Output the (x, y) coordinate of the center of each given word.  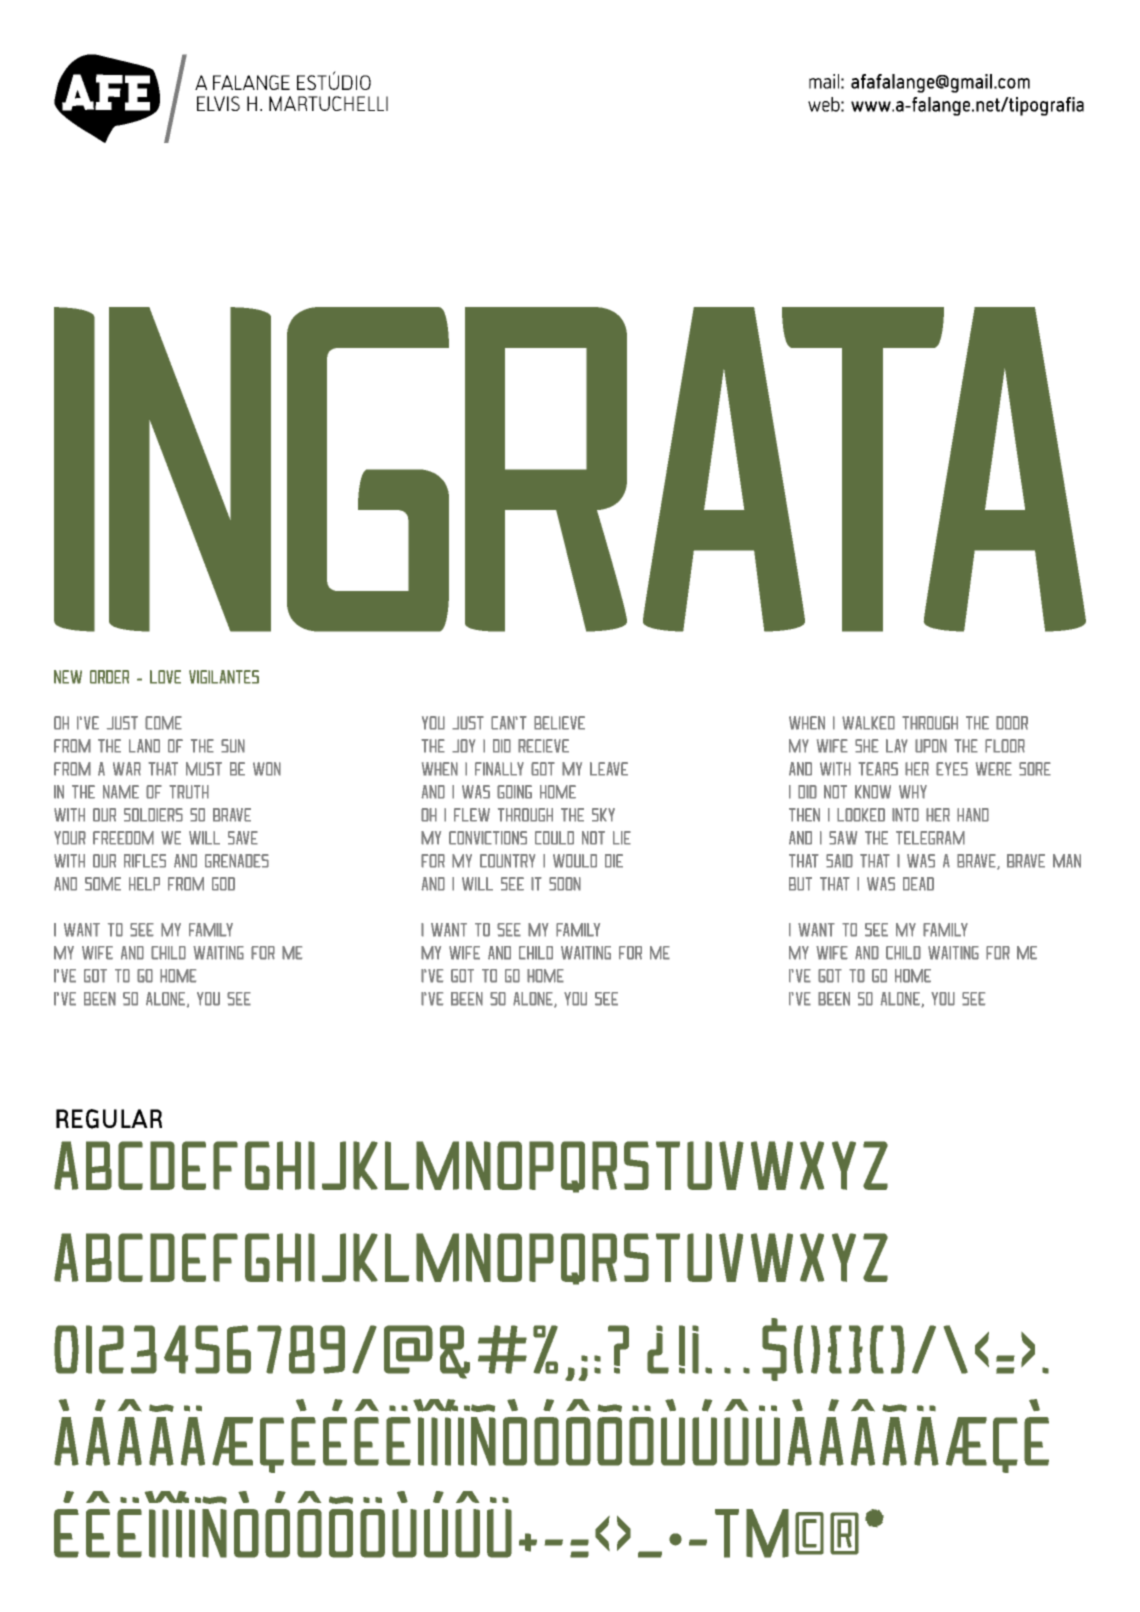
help (144, 884)
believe (559, 723)
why (913, 792)
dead (918, 884)
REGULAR (109, 1119)
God (223, 884)
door (1012, 723)
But (800, 884)
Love (165, 677)
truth (189, 792)
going (514, 792)
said (839, 861)
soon (565, 884)
